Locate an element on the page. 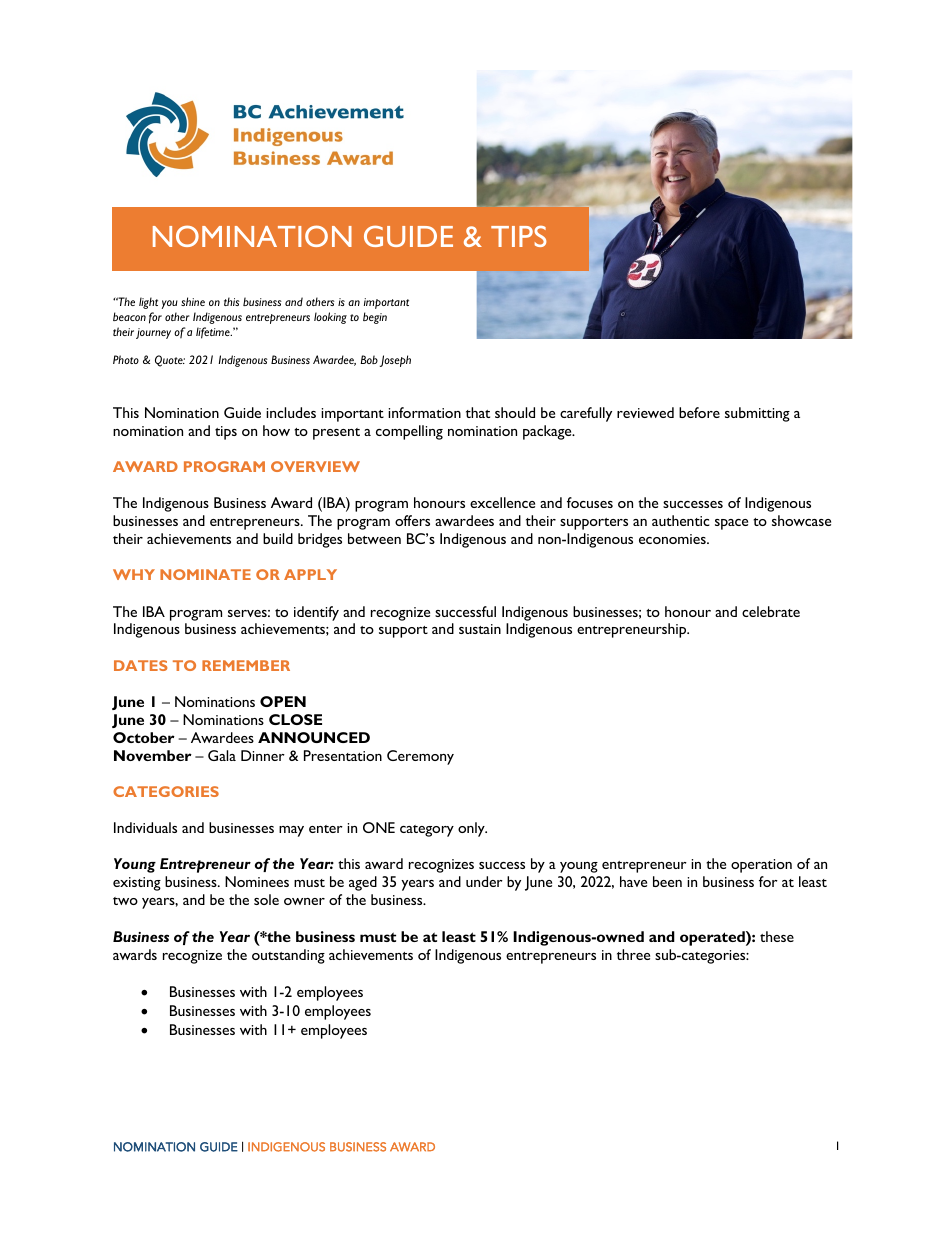 Image resolution: width=952 pixels, height=1233 pixels. offers is located at coordinates (412, 520).
